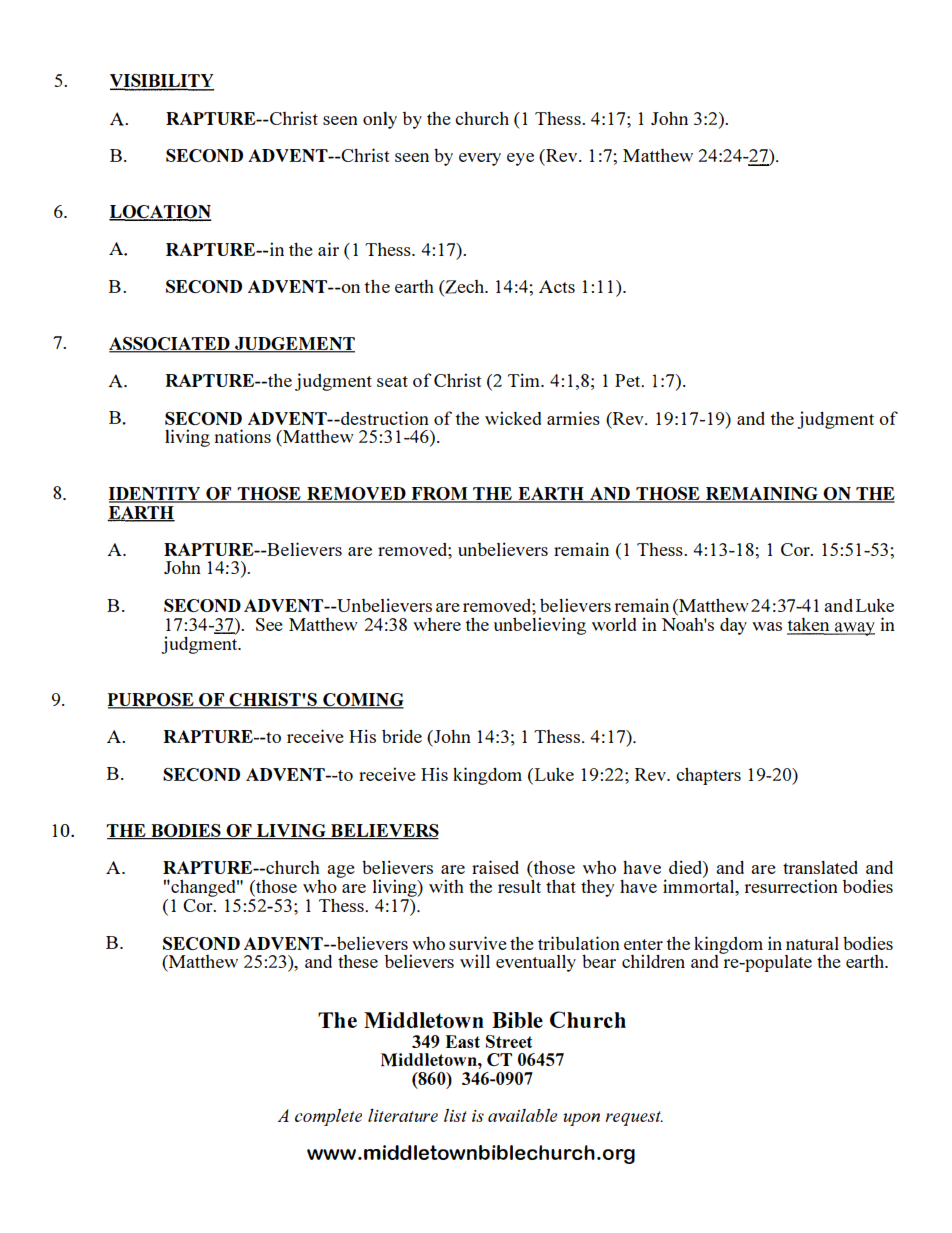 Image resolution: width=952 pixels, height=1233 pixels. I want to click on was, so click(767, 626).
